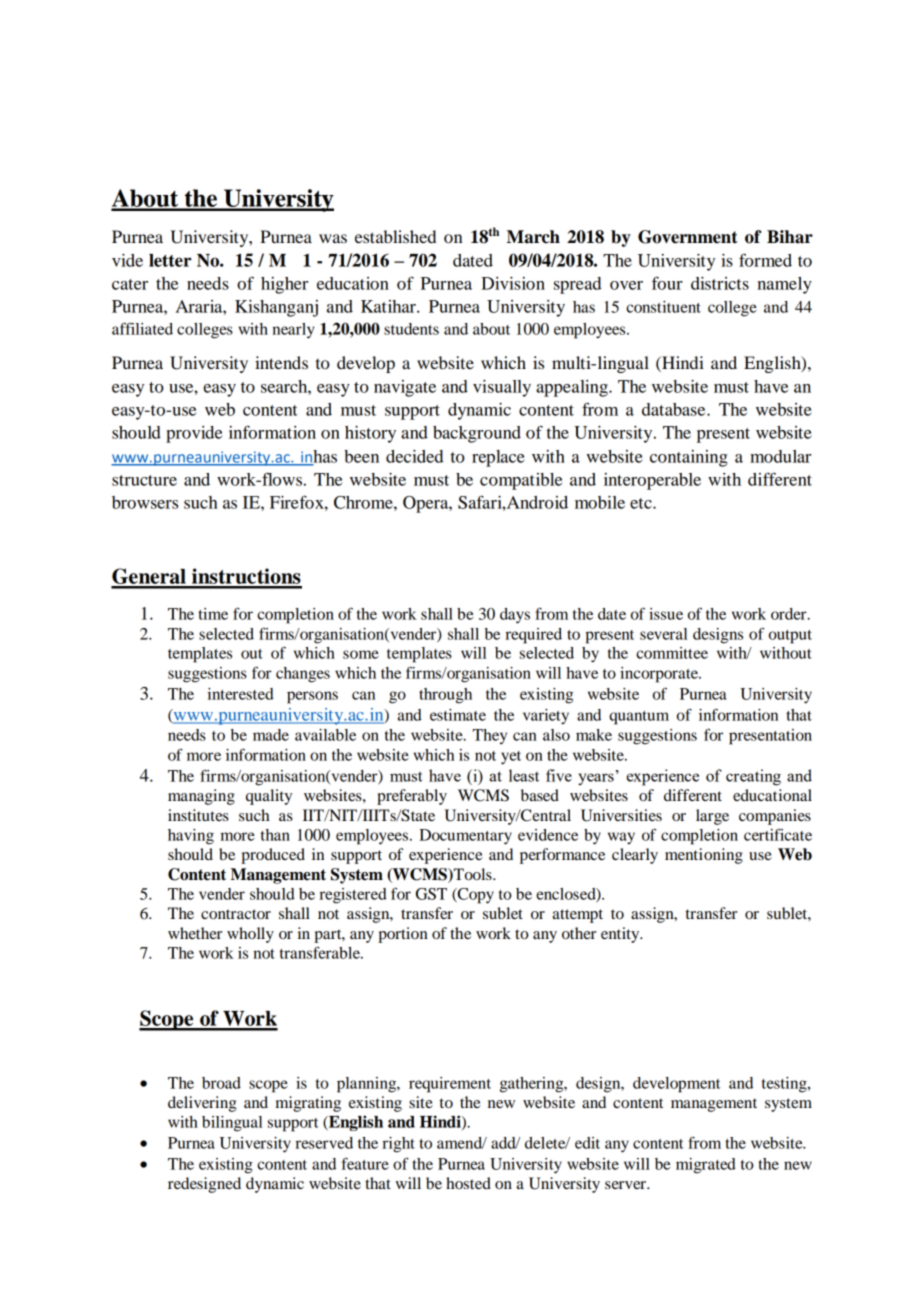 The width and height of the document is (924, 1308). Describe the element at coordinates (621, 935) in the document. I see `entity` at that location.
